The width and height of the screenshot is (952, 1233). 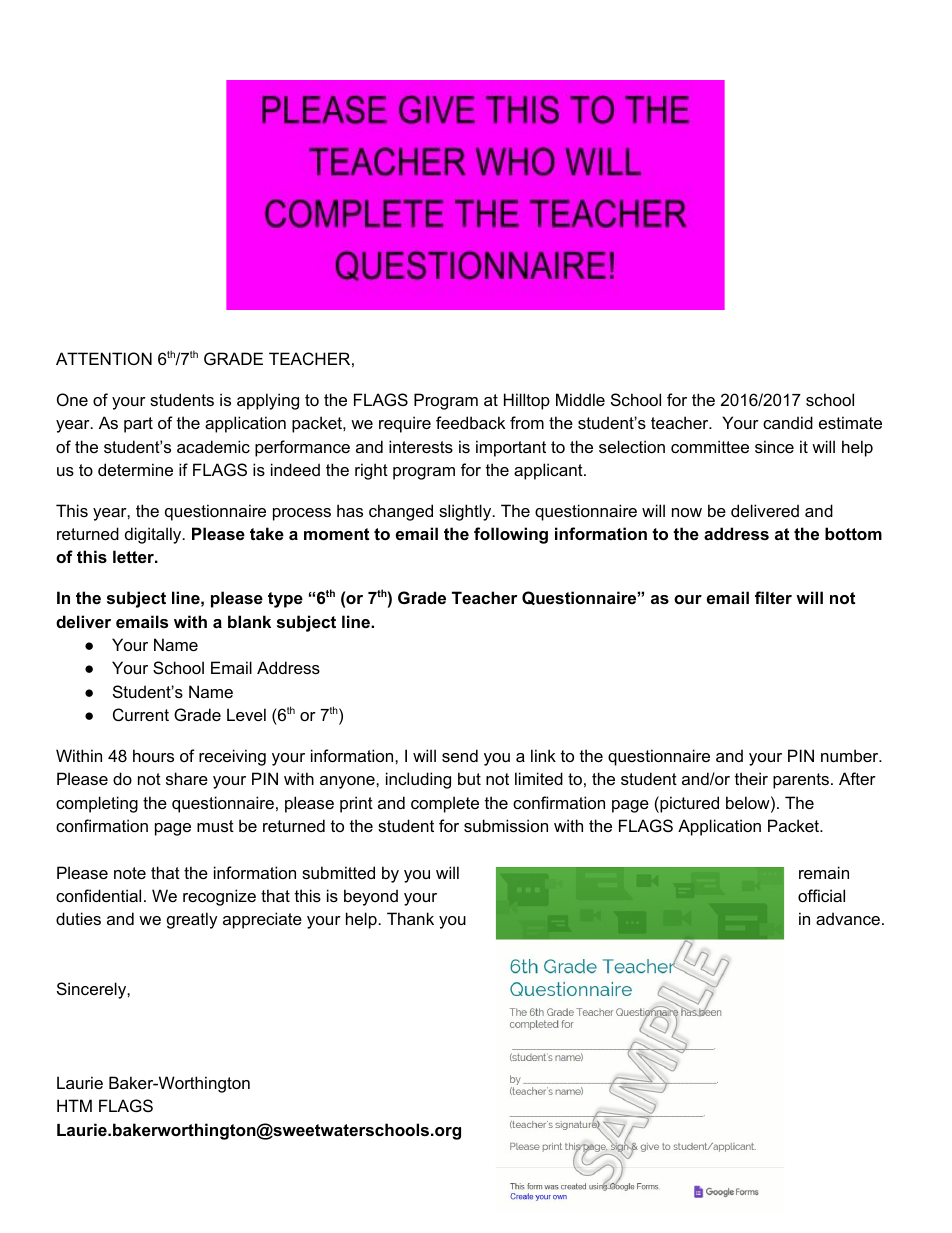 I want to click on Thank, so click(x=410, y=918).
